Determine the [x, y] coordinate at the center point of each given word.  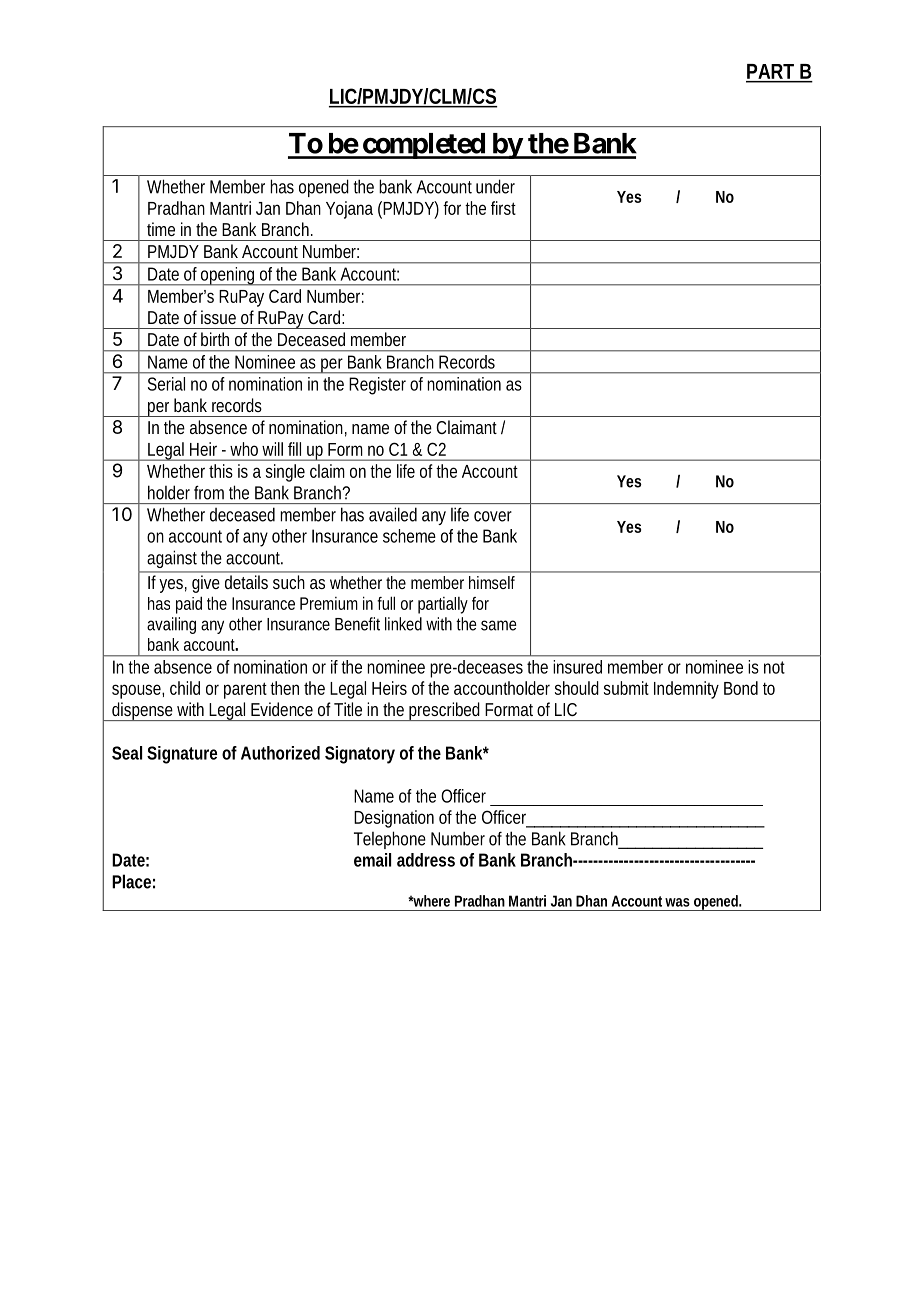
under [495, 186]
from [209, 492]
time [161, 229]
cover [493, 516]
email [372, 860]
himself [492, 582]
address [426, 860]
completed [423, 146]
